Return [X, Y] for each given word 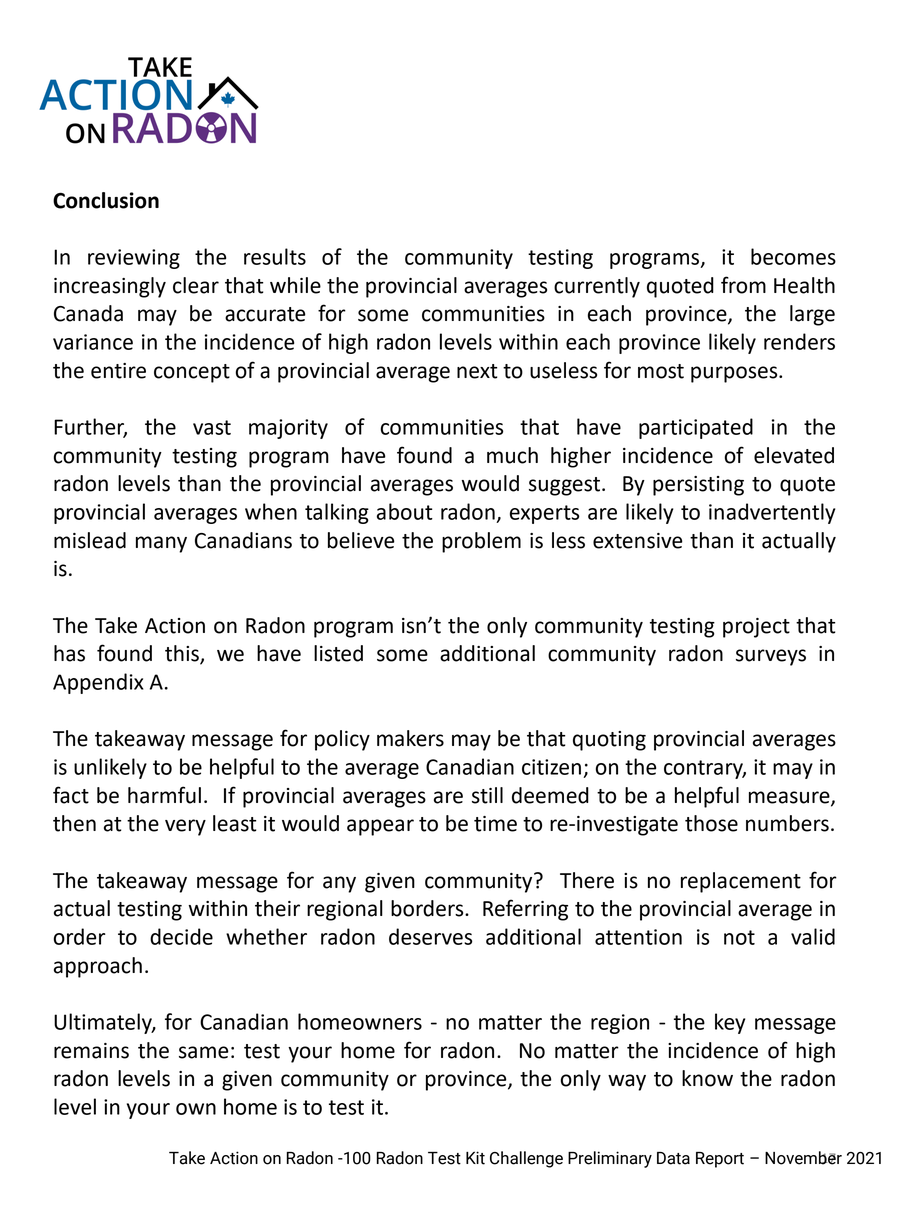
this [183, 654]
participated [696, 428]
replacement [741, 882]
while [295, 285]
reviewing [134, 259]
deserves [430, 936]
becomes [793, 256]
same [204, 1052]
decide [181, 936]
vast [212, 427]
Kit [475, 1158]
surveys [771, 657]
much [512, 455]
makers [410, 738]
